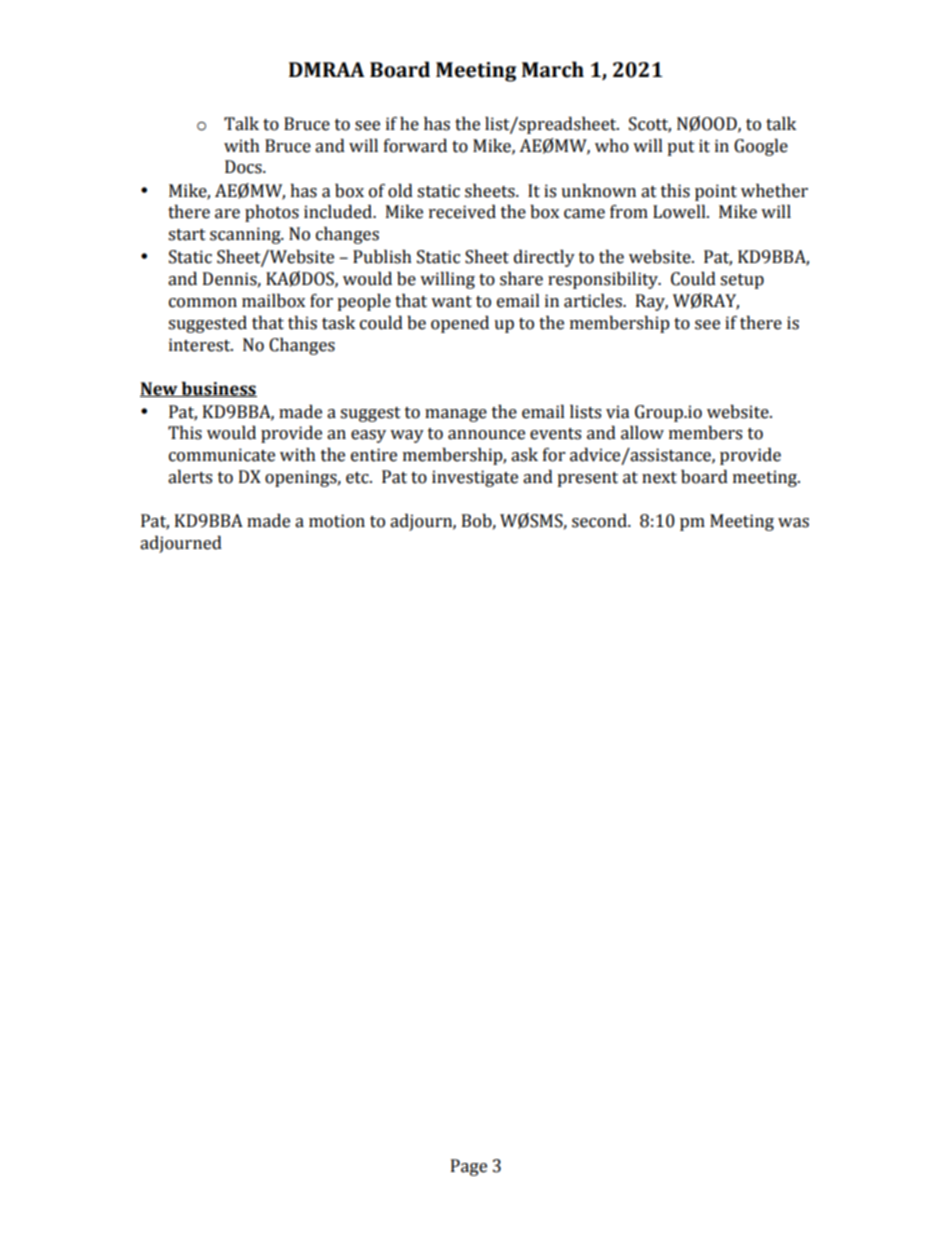 Image resolution: width=952 pixels, height=1233 pixels. Describe the element at coordinates (681, 148) in the image. I see `put` at that location.
